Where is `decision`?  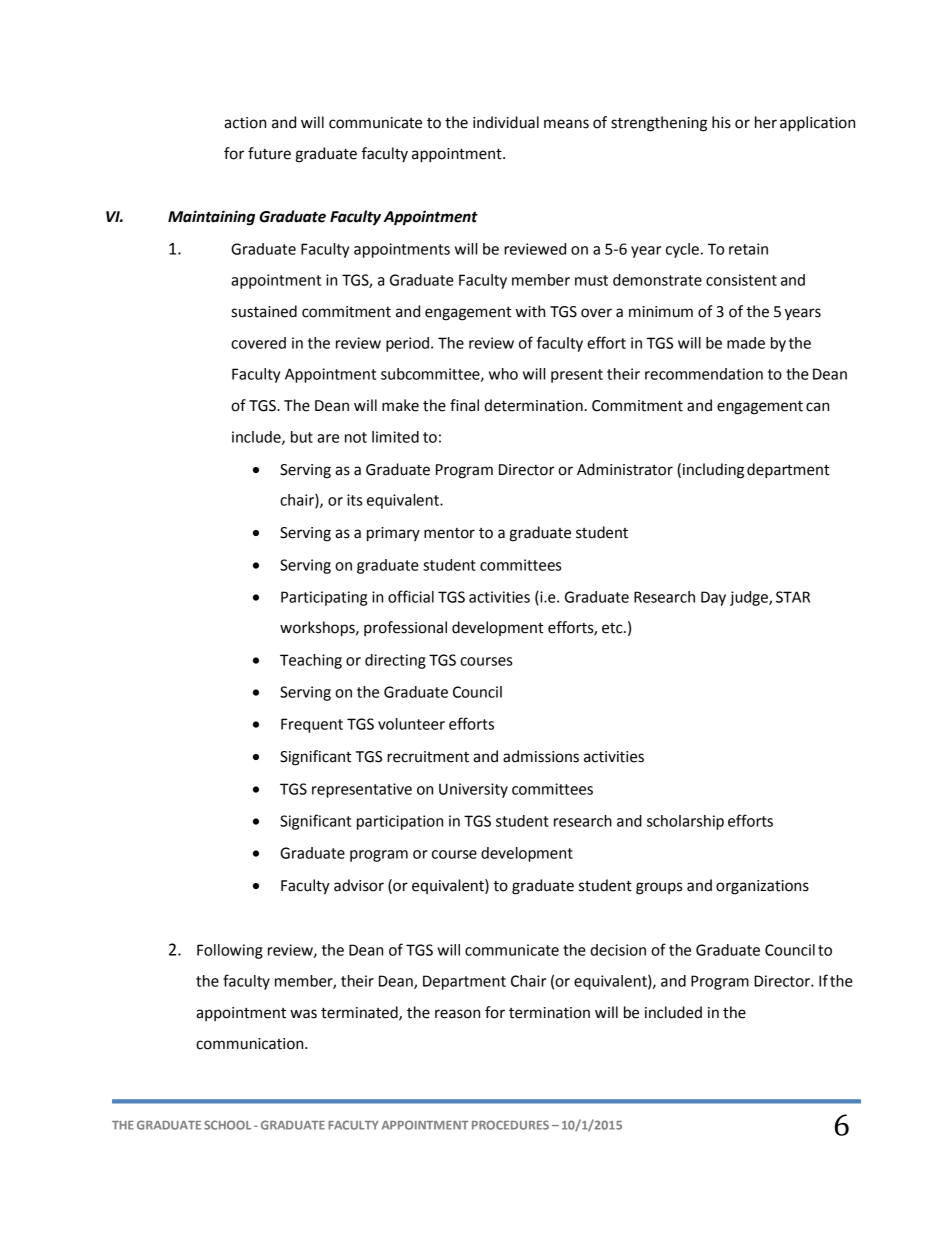
decision is located at coordinates (618, 950).
